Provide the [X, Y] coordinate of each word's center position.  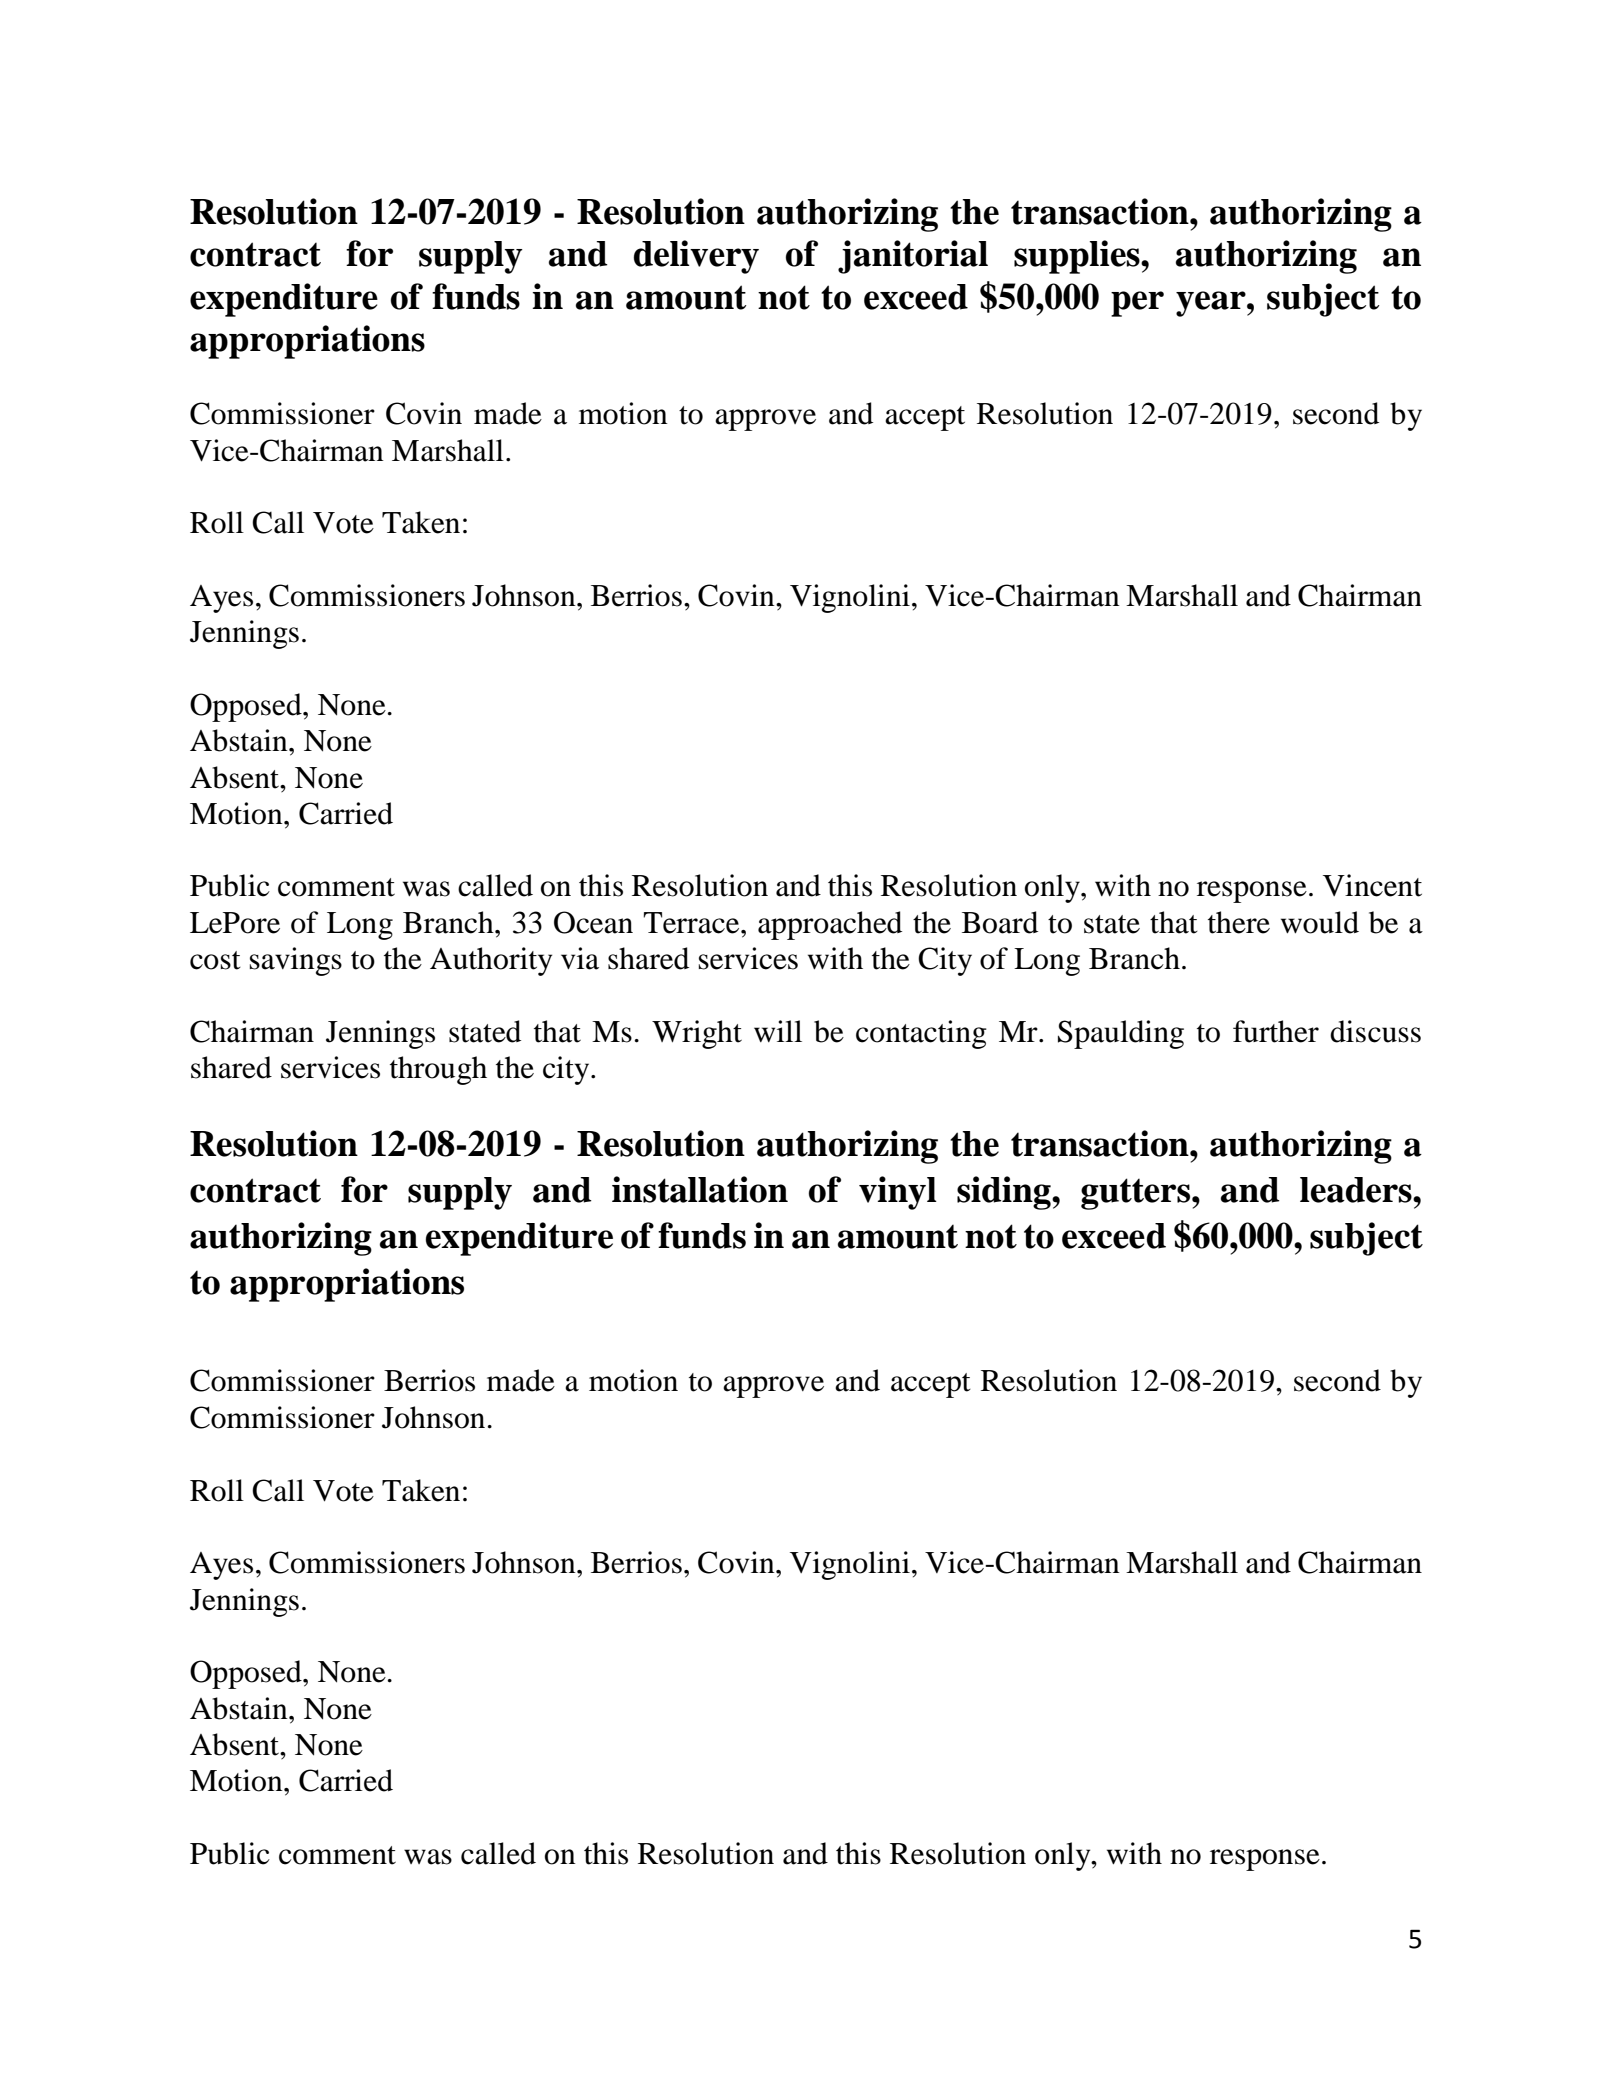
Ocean [593, 922]
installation [700, 1189]
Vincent [1372, 885]
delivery [696, 257]
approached [830, 925]
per [1137, 304]
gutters [1137, 1194]
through [438, 1070]
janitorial [913, 257]
